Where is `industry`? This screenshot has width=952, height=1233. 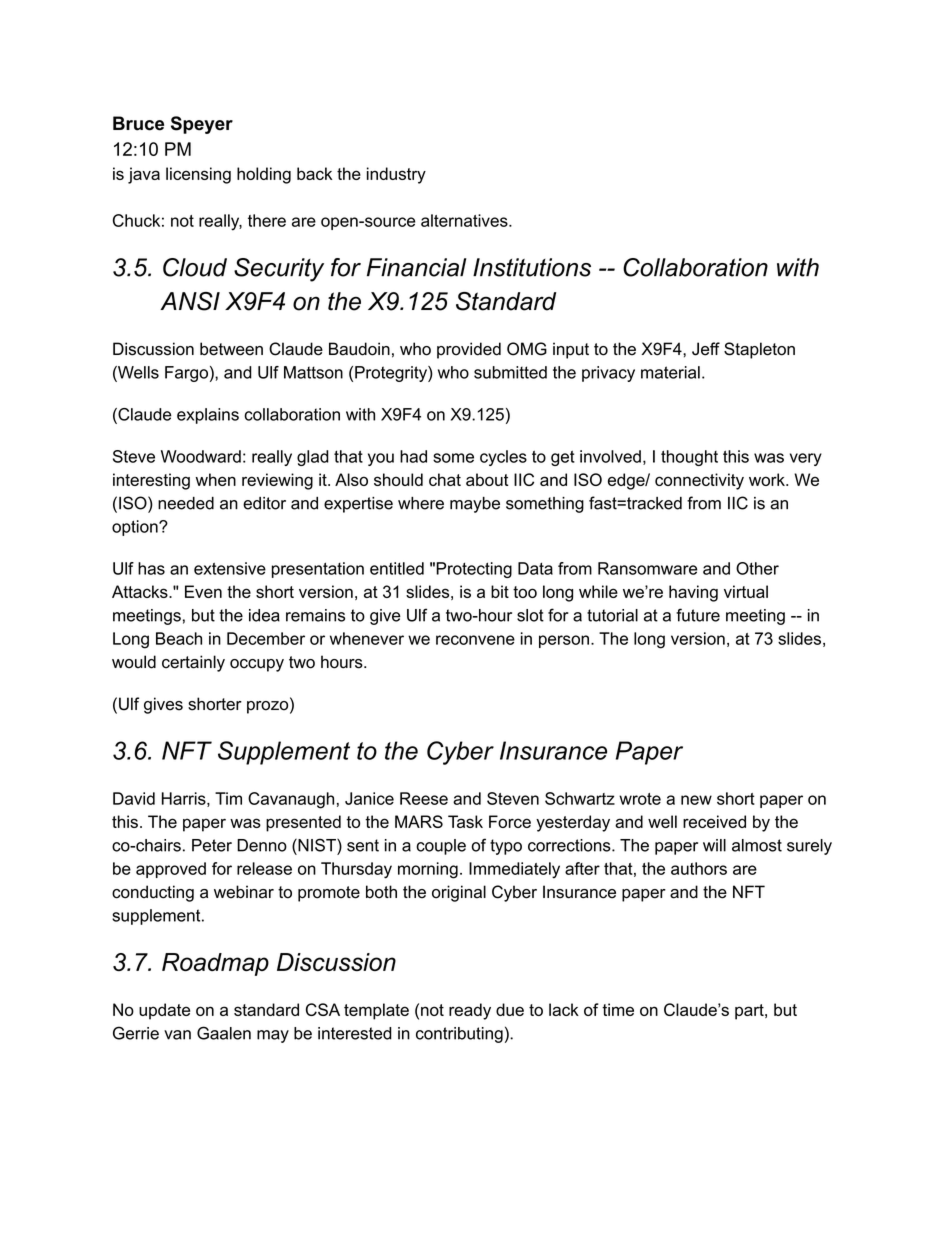
industry is located at coordinates (396, 175).
